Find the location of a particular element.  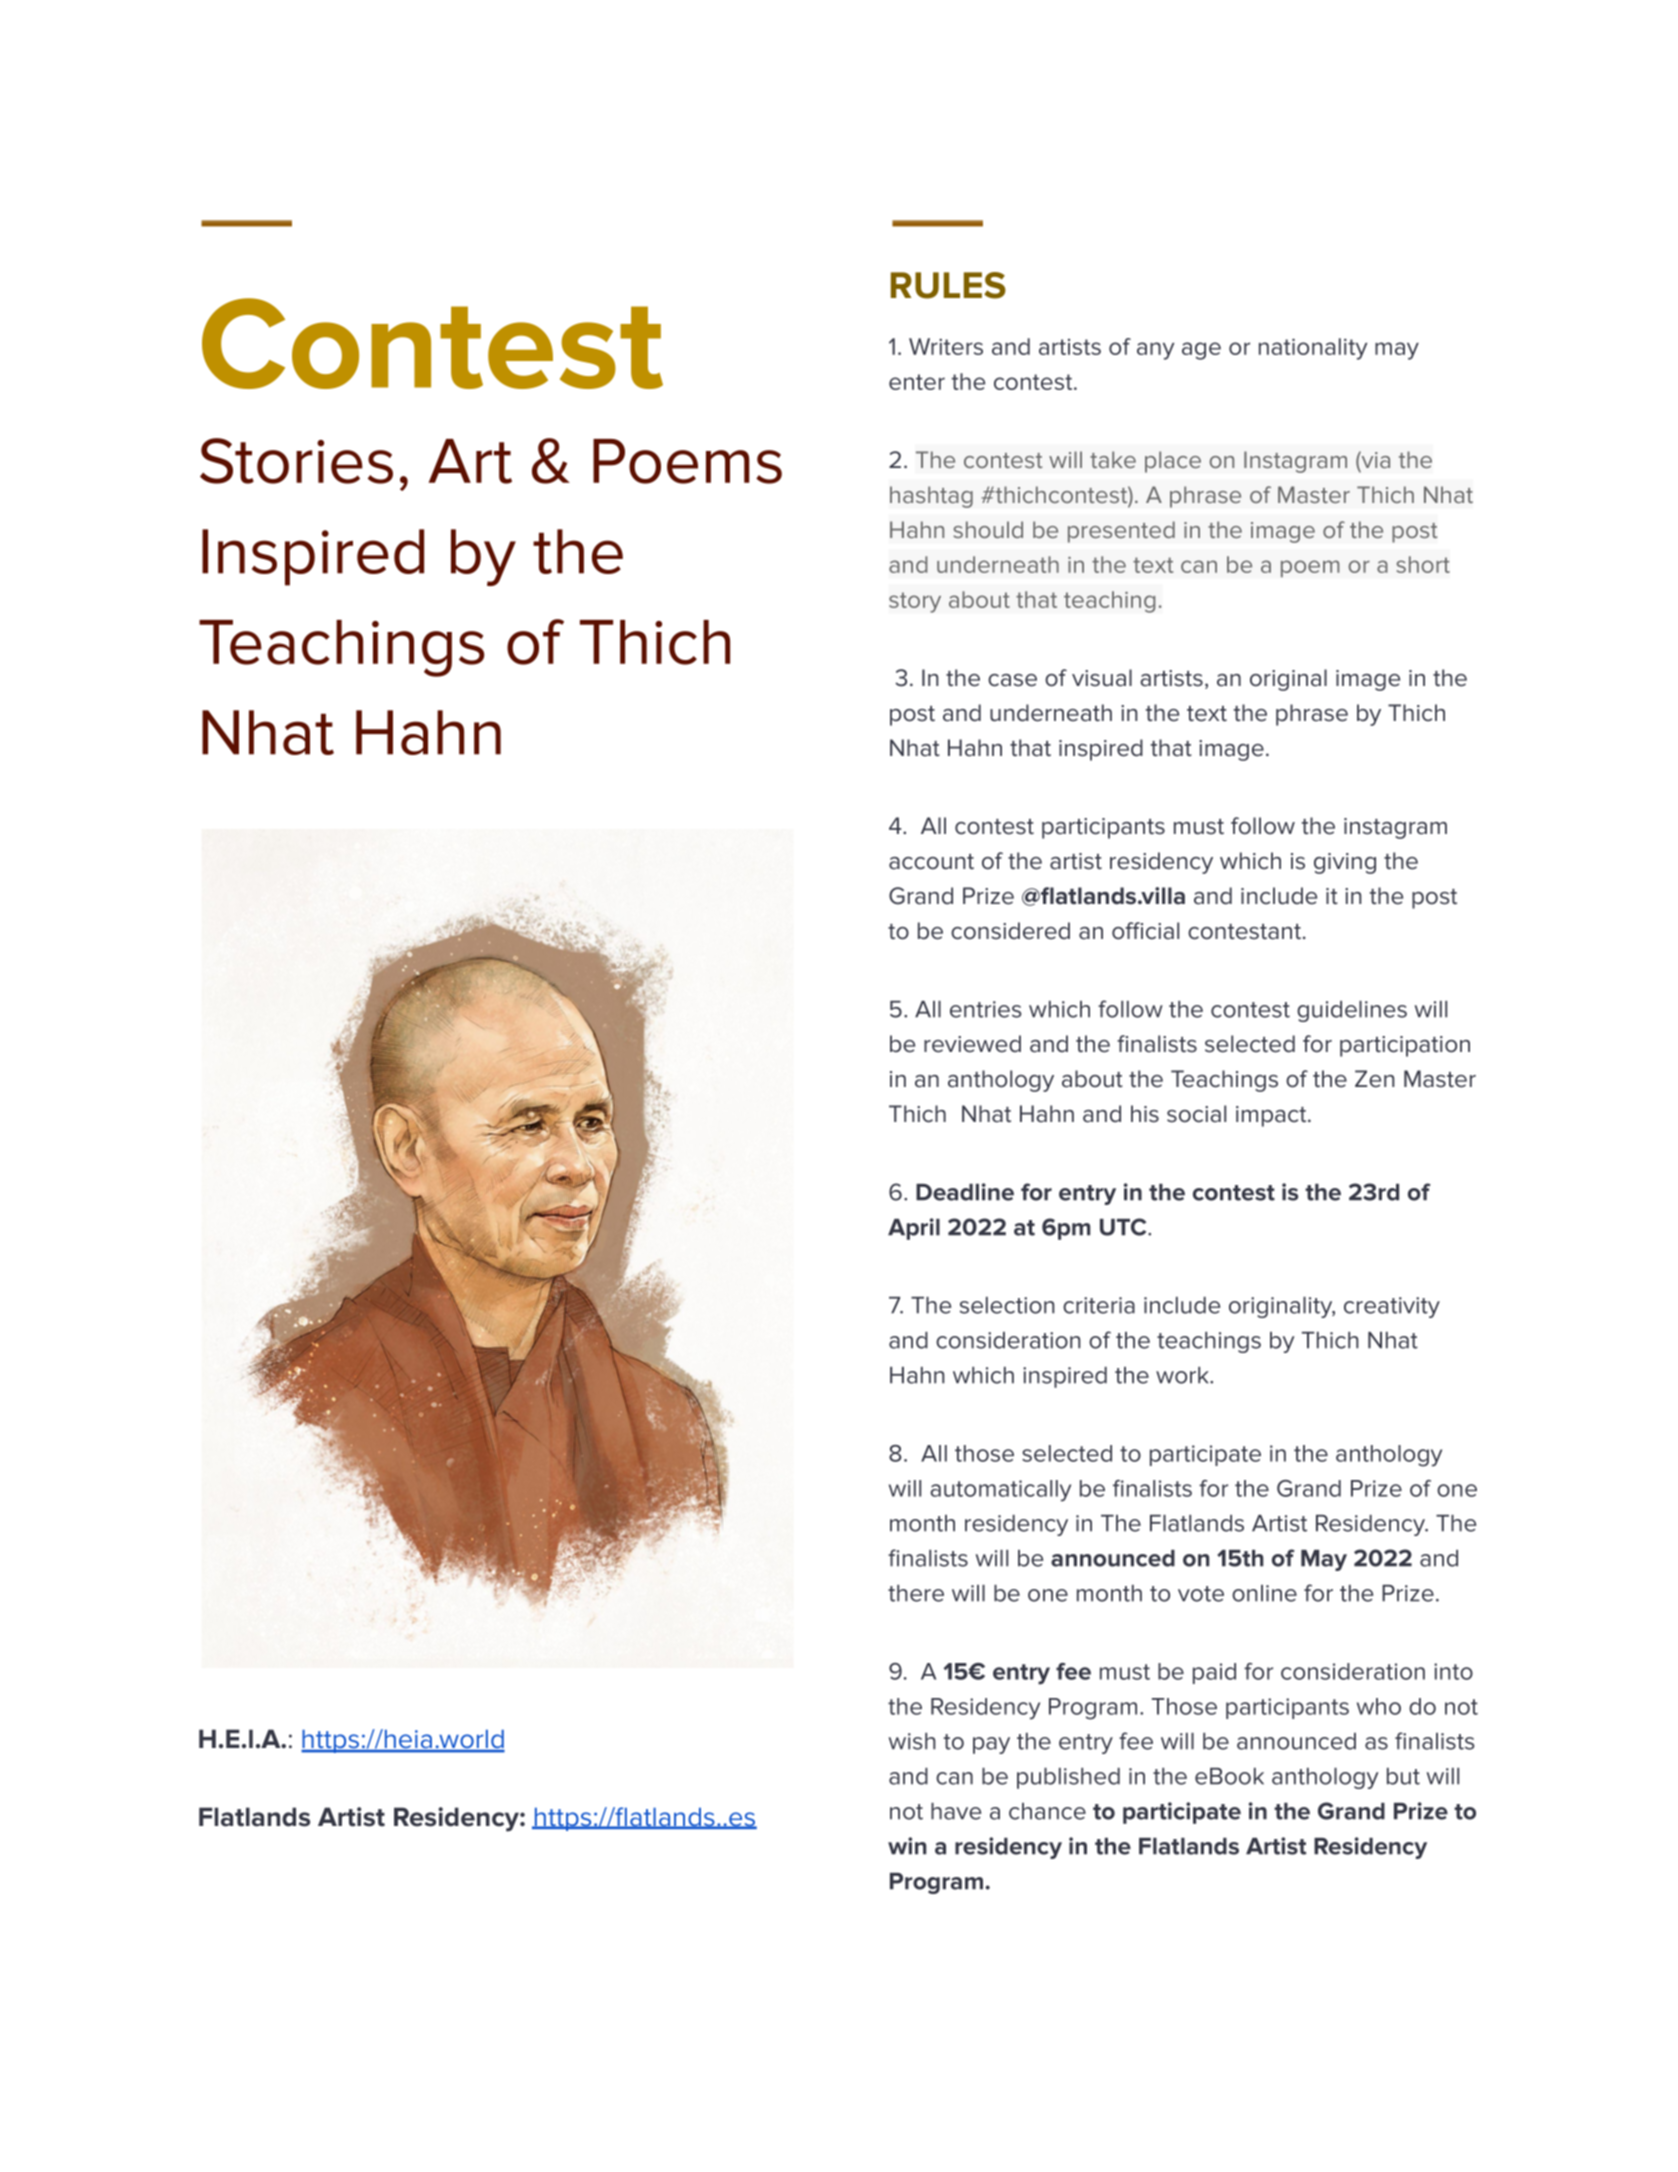

considered is located at coordinates (1010, 931).
